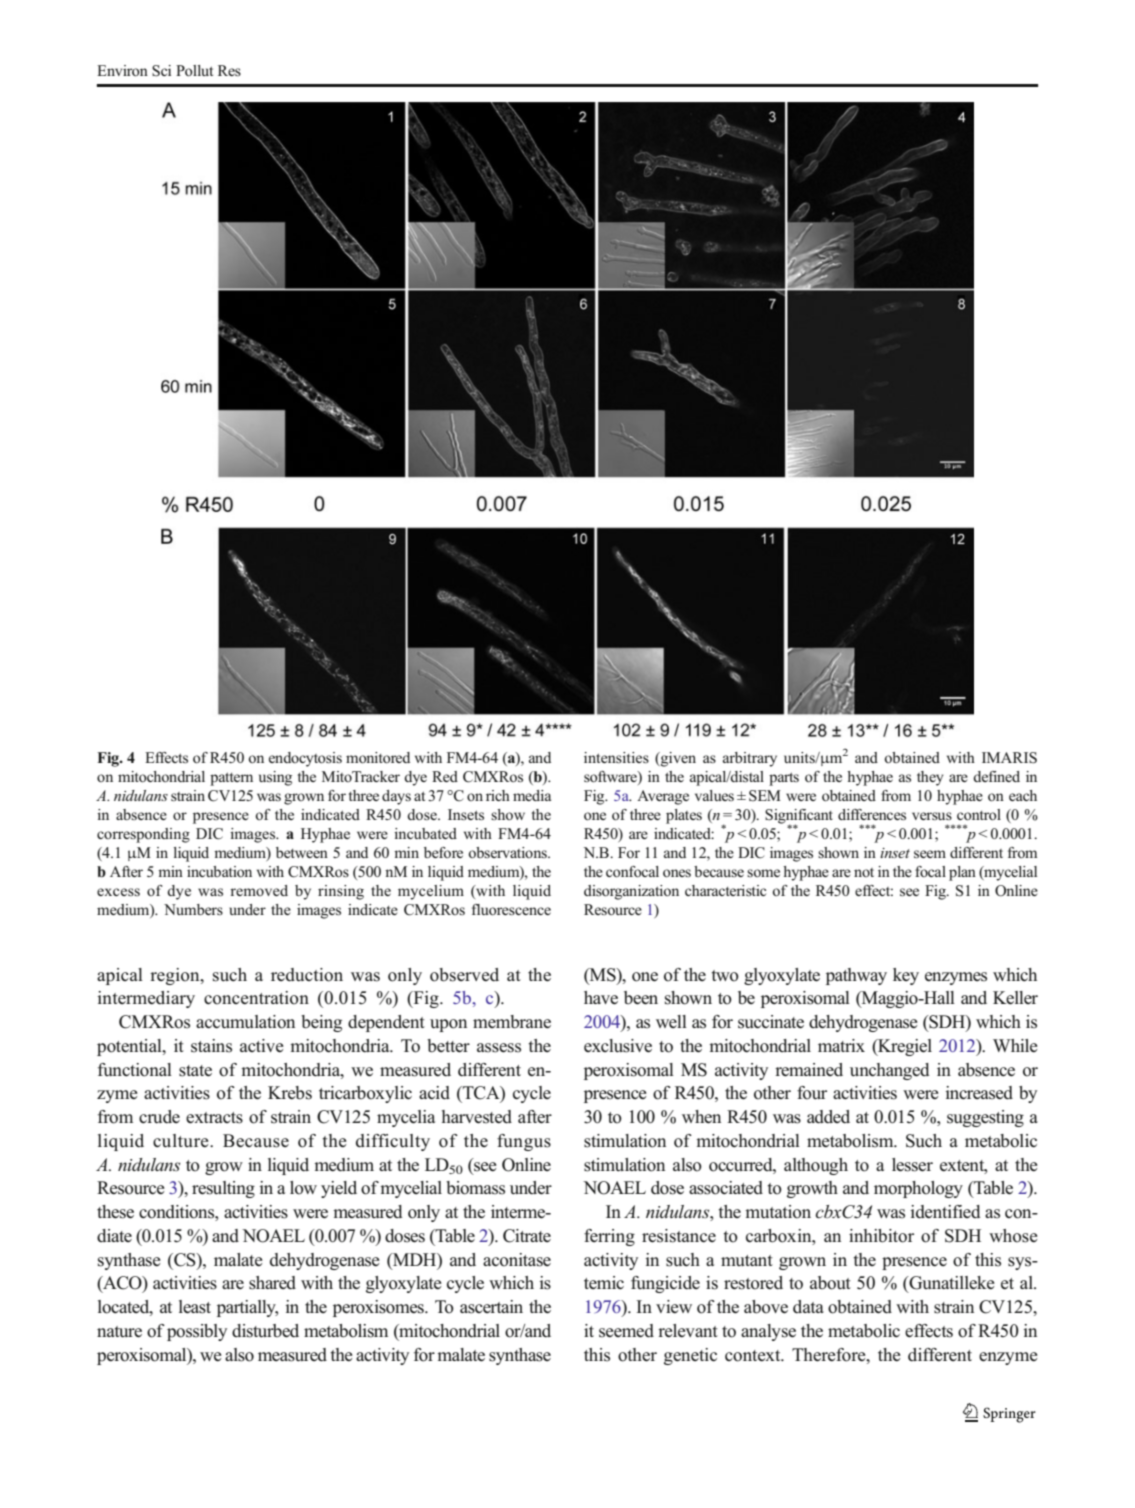 This document has width=1135, height=1508. Describe the element at coordinates (616, 757) in the document. I see `intensities` at that location.
